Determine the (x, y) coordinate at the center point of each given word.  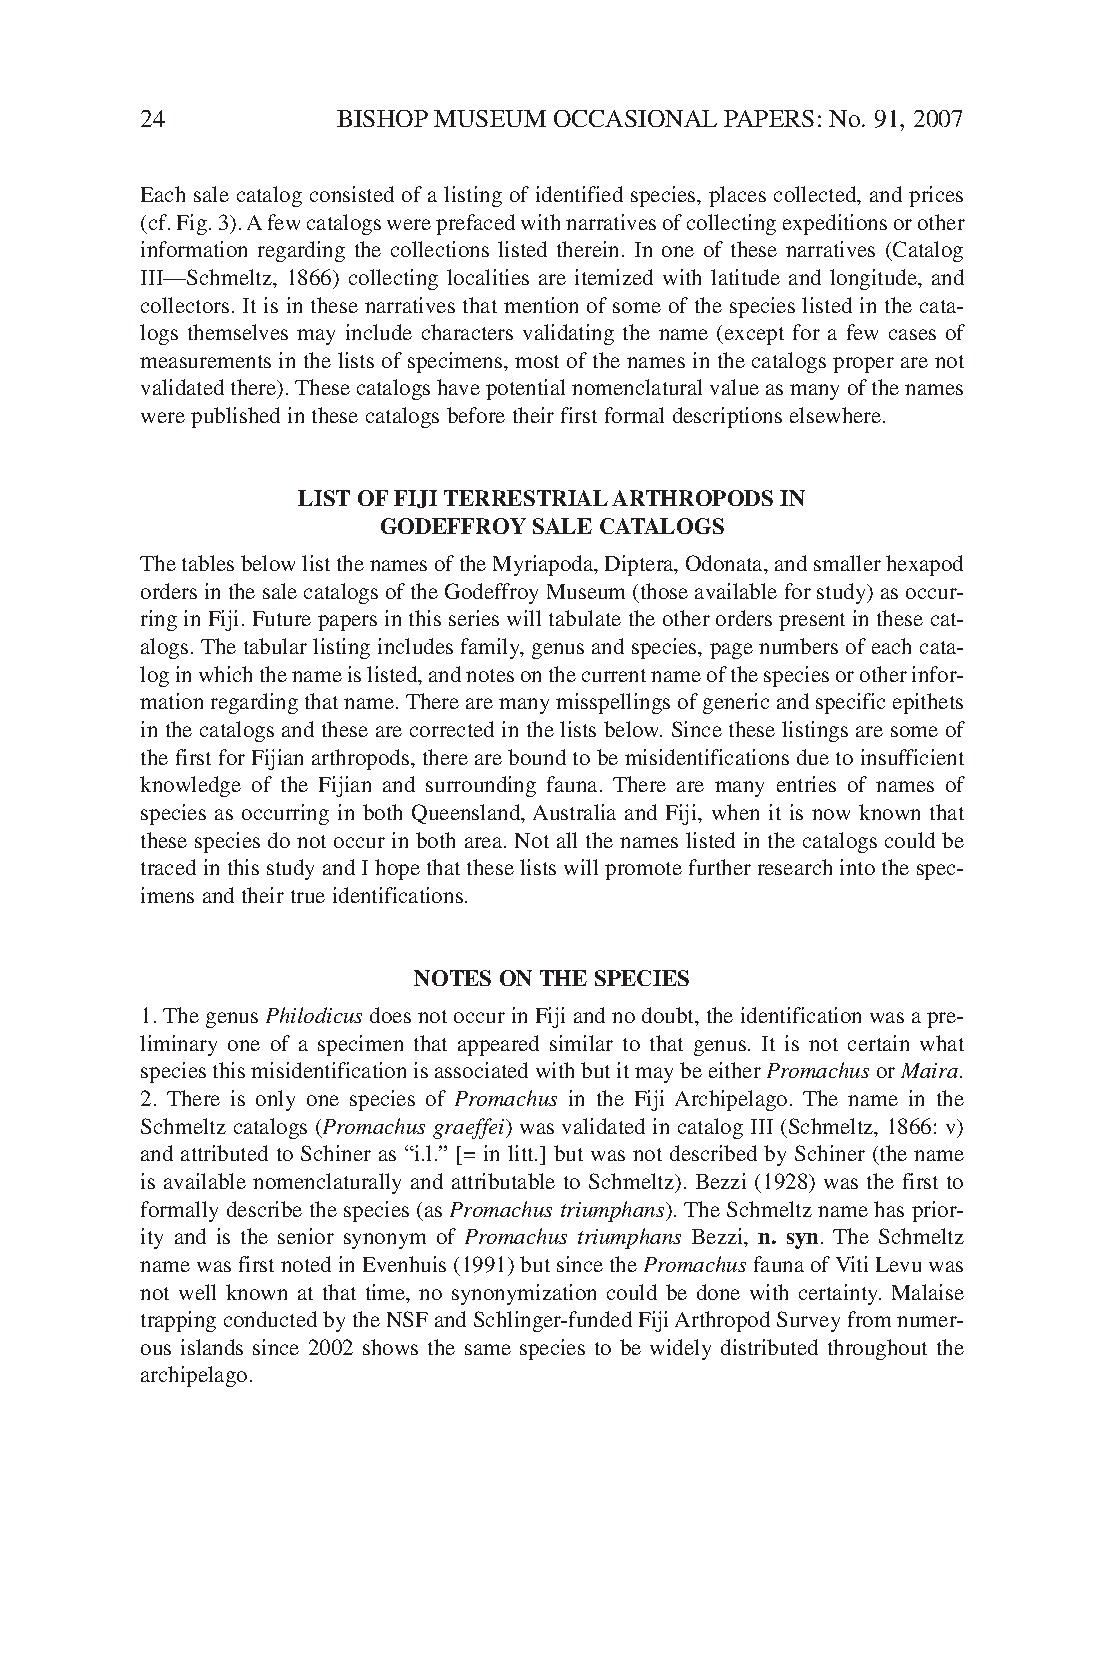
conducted (270, 1319)
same (488, 1349)
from (869, 1319)
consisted (352, 194)
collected (816, 195)
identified (579, 194)
